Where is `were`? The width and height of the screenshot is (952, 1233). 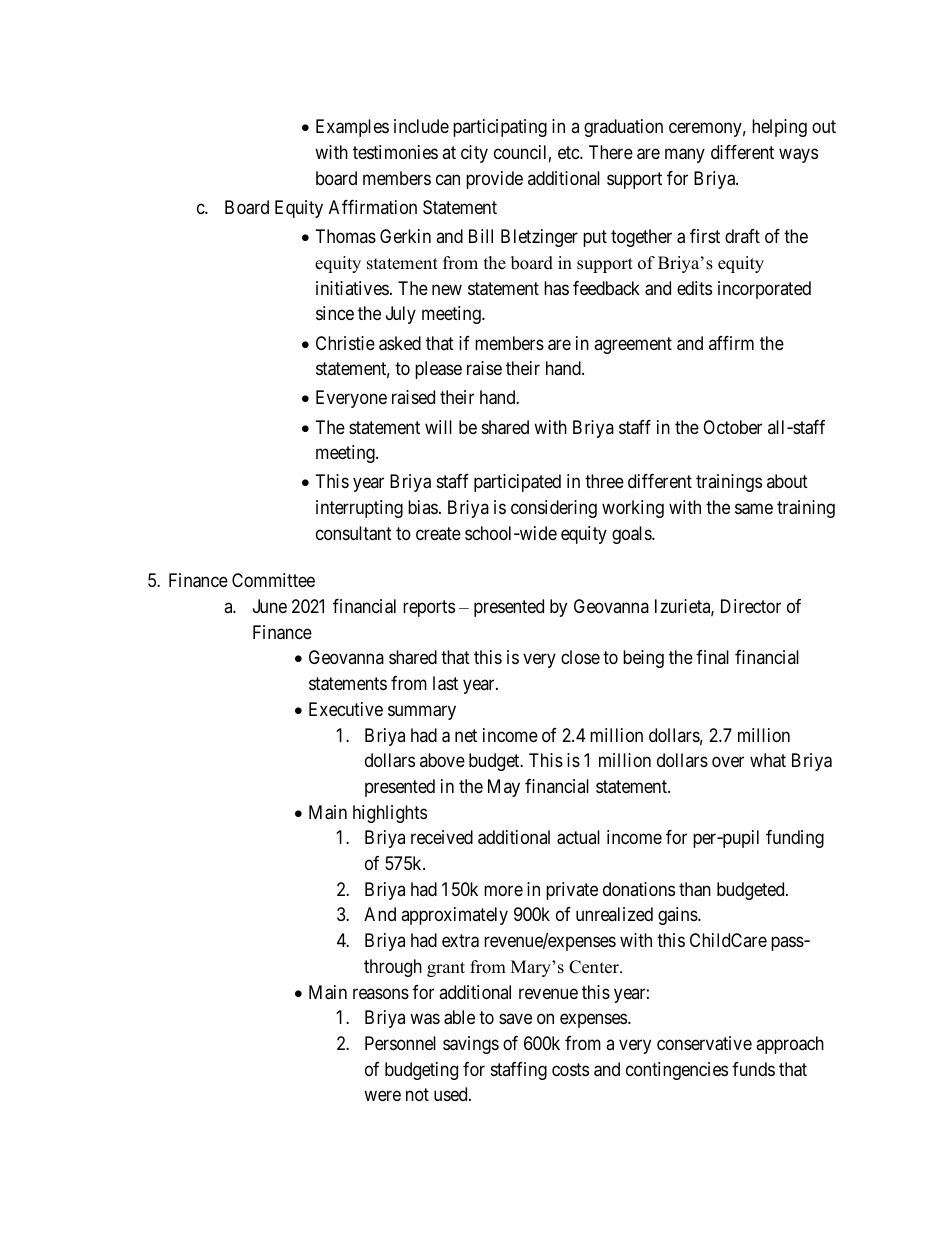
were is located at coordinates (382, 1096).
